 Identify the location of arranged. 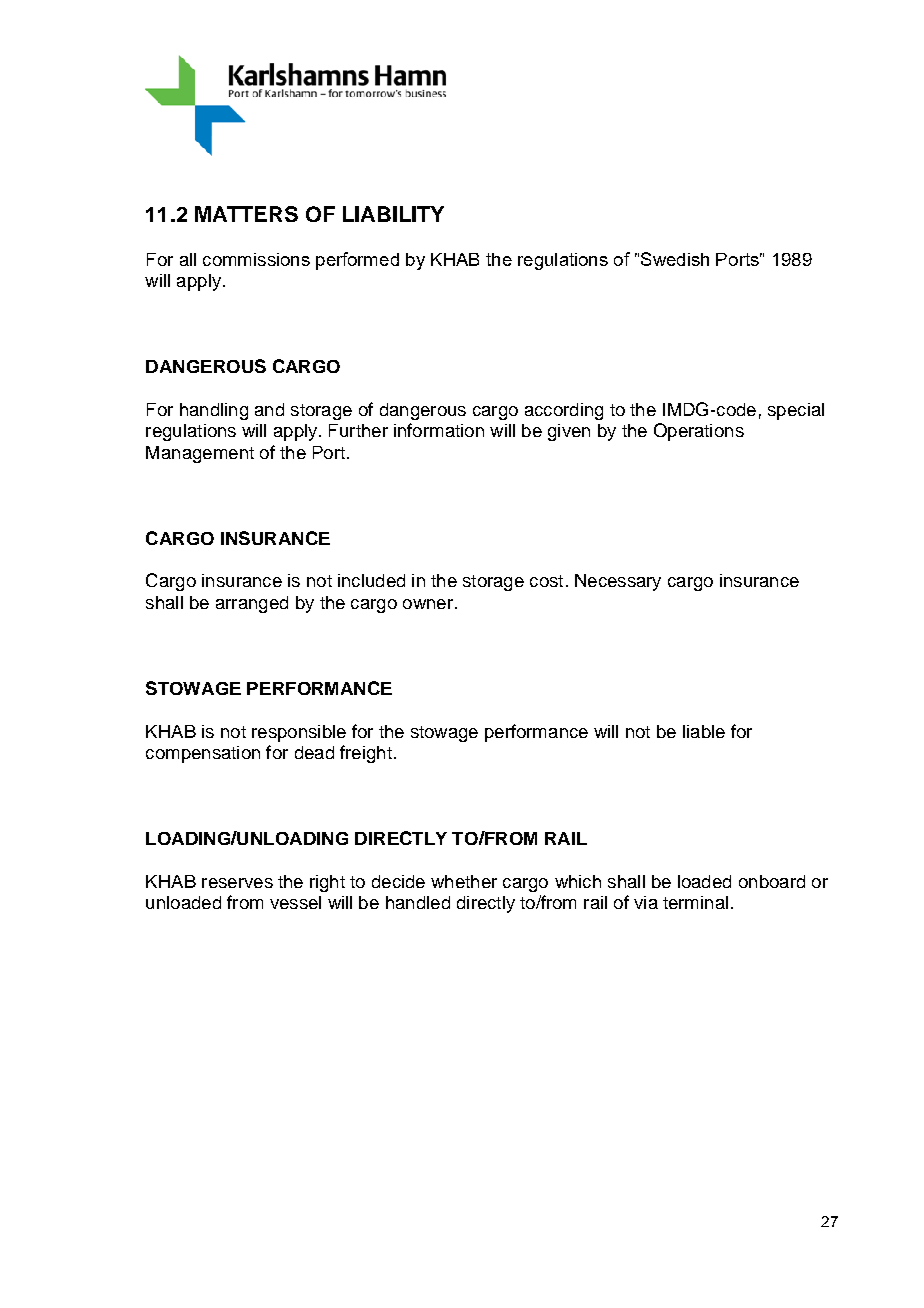
(252, 604).
